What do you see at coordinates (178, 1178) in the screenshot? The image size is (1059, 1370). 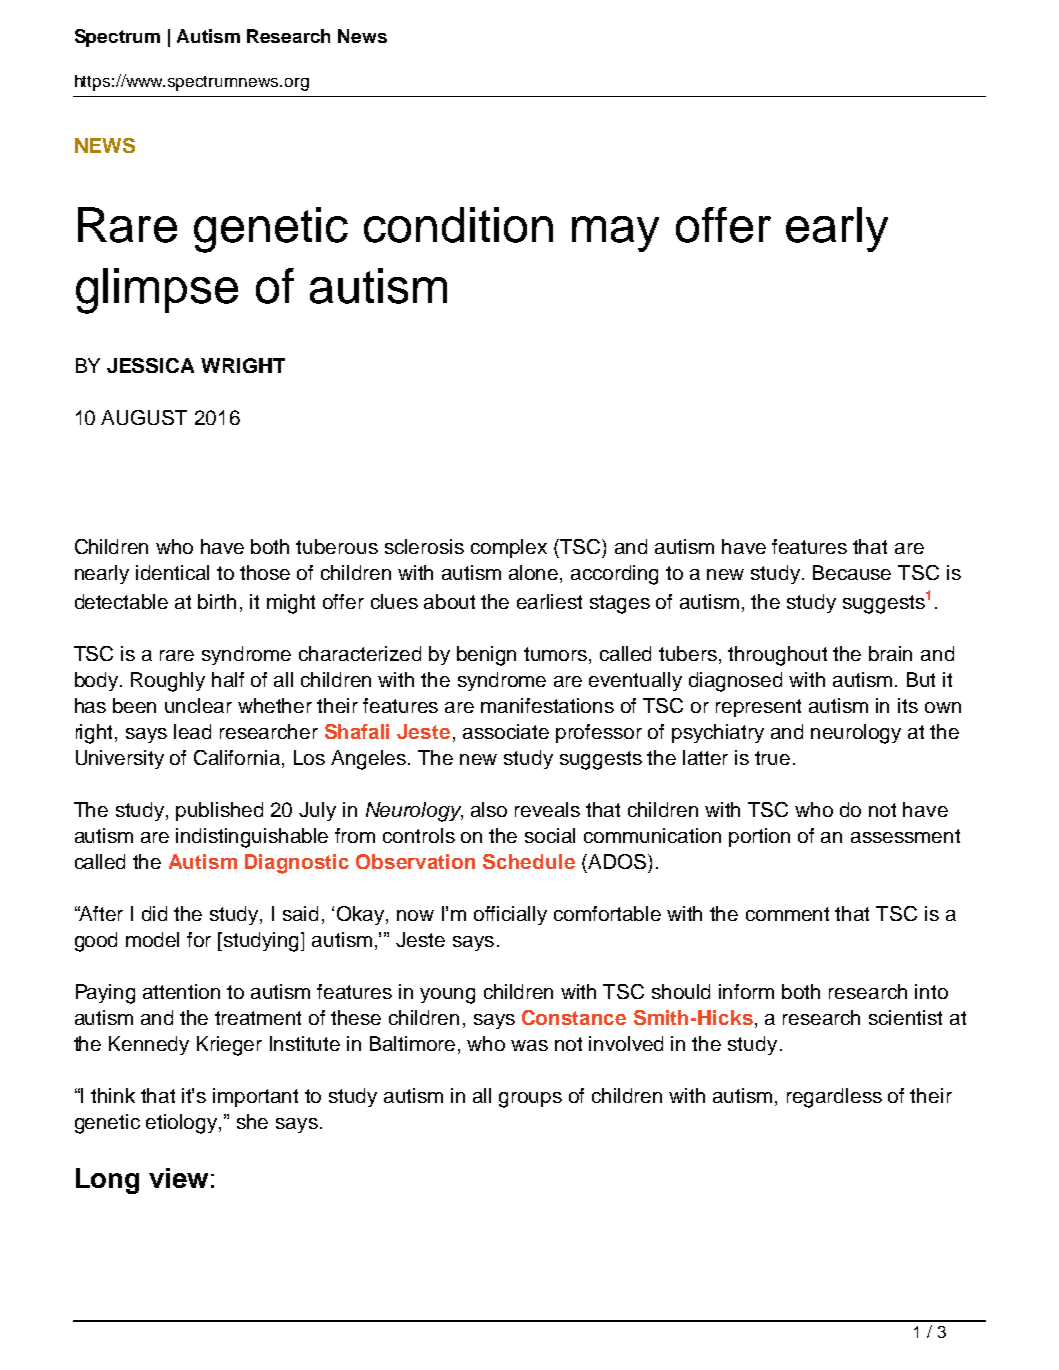 I see `view` at bounding box center [178, 1178].
